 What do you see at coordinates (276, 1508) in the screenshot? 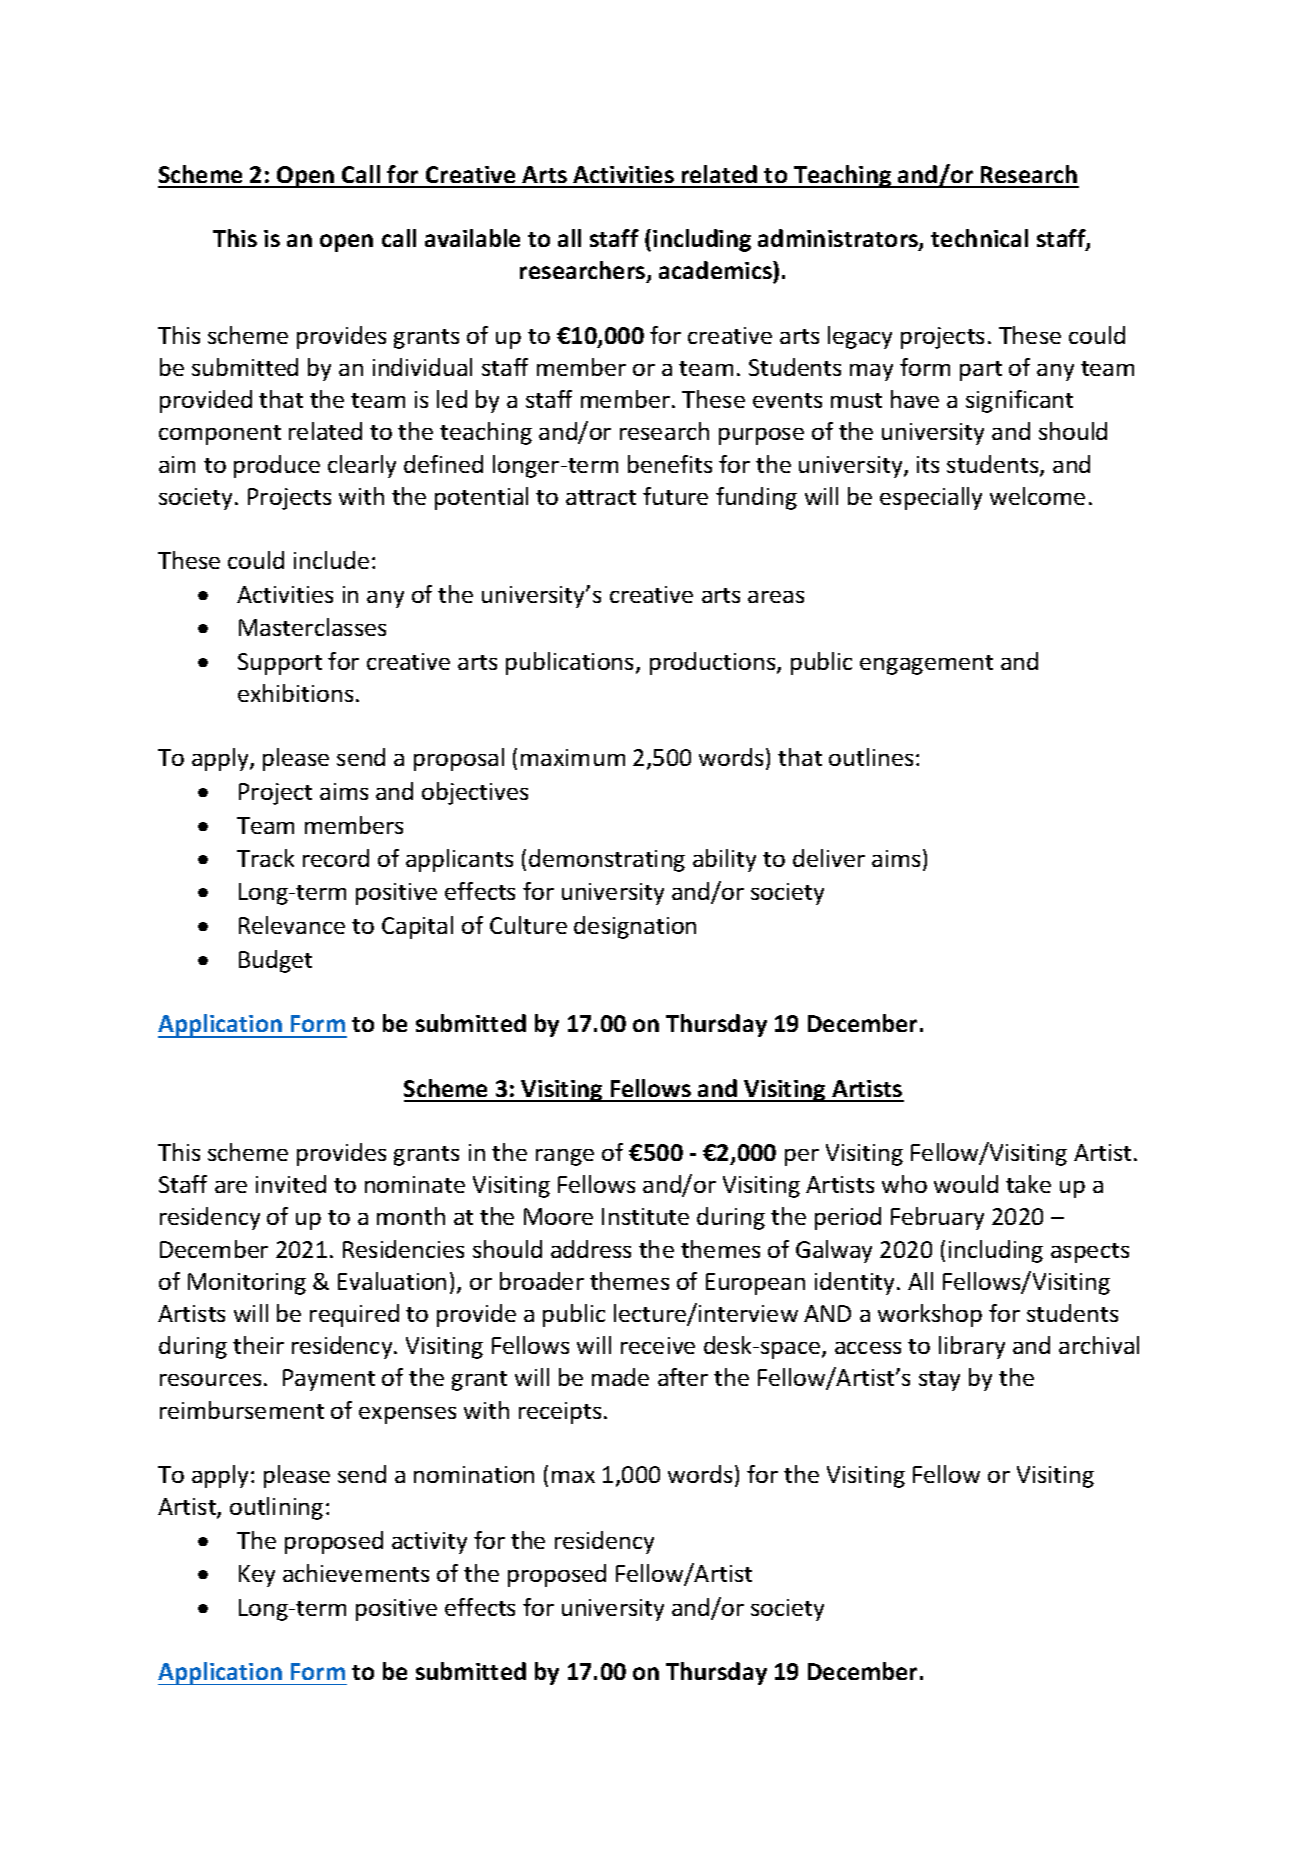
I see `outlining` at bounding box center [276, 1508].
